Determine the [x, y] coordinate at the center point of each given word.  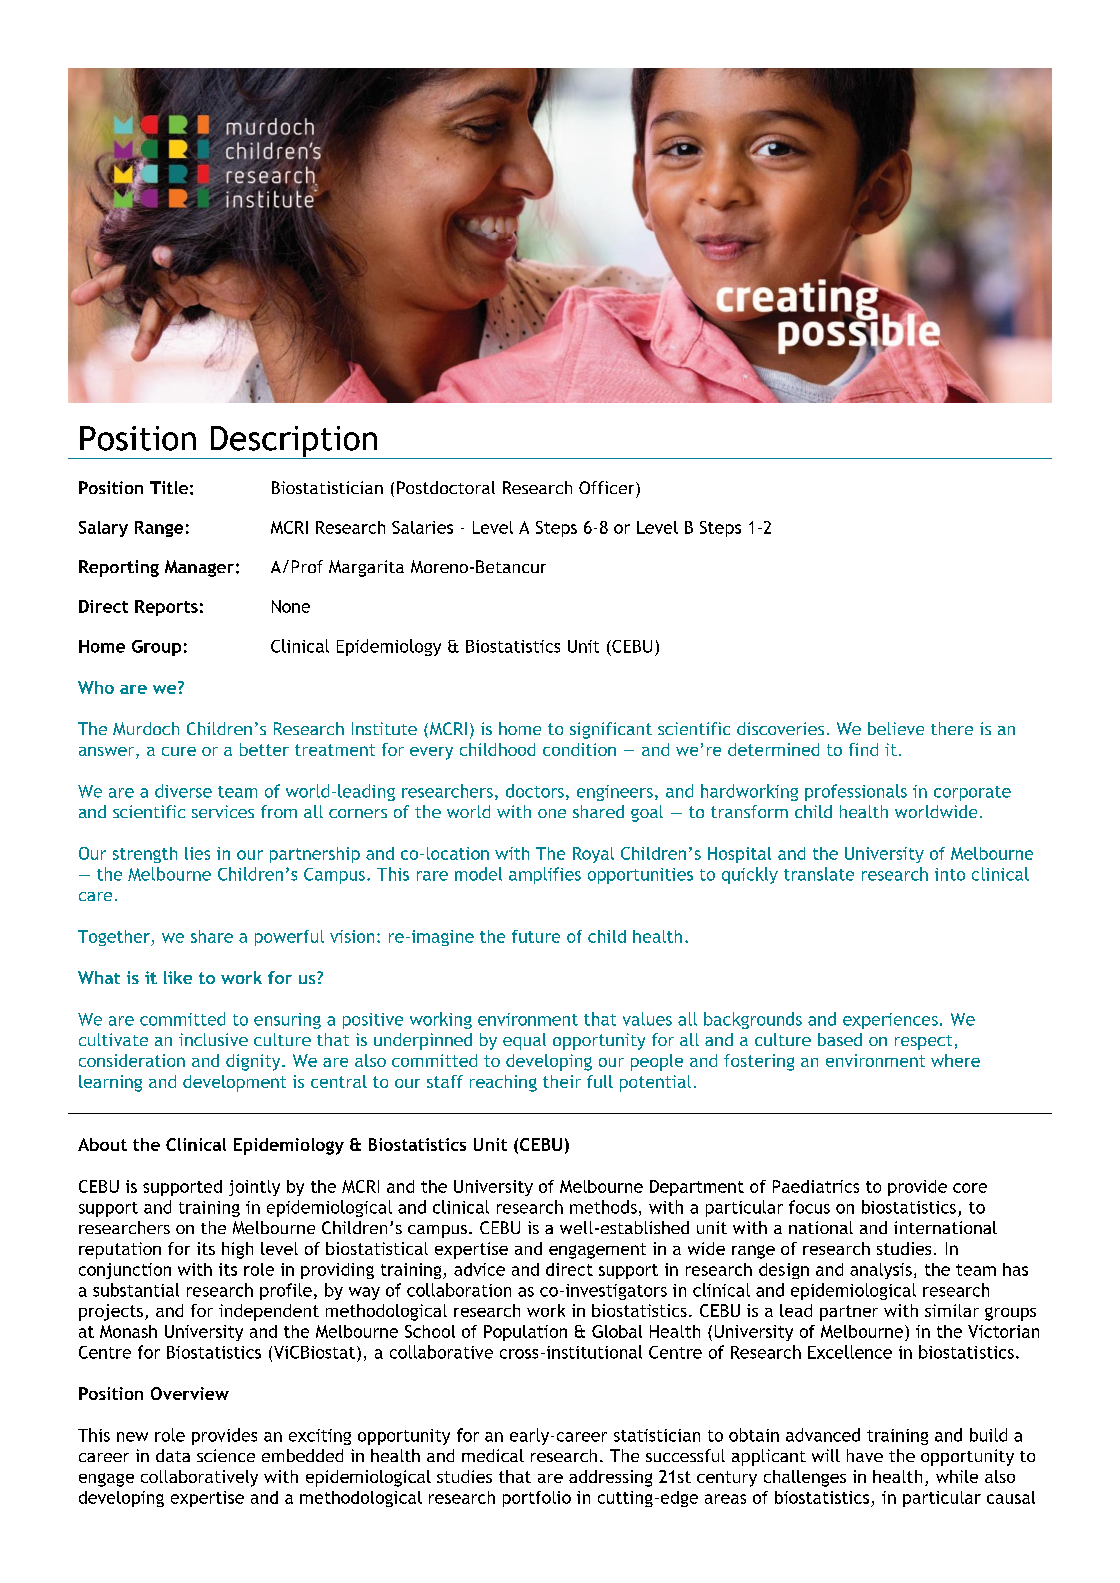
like [178, 977]
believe [896, 728]
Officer [608, 487]
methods [603, 1207]
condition [579, 749]
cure [179, 751]
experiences [890, 1021]
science [226, 1455]
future [536, 936]
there [952, 728]
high [237, 1250]
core [970, 1188]
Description [293, 442]
